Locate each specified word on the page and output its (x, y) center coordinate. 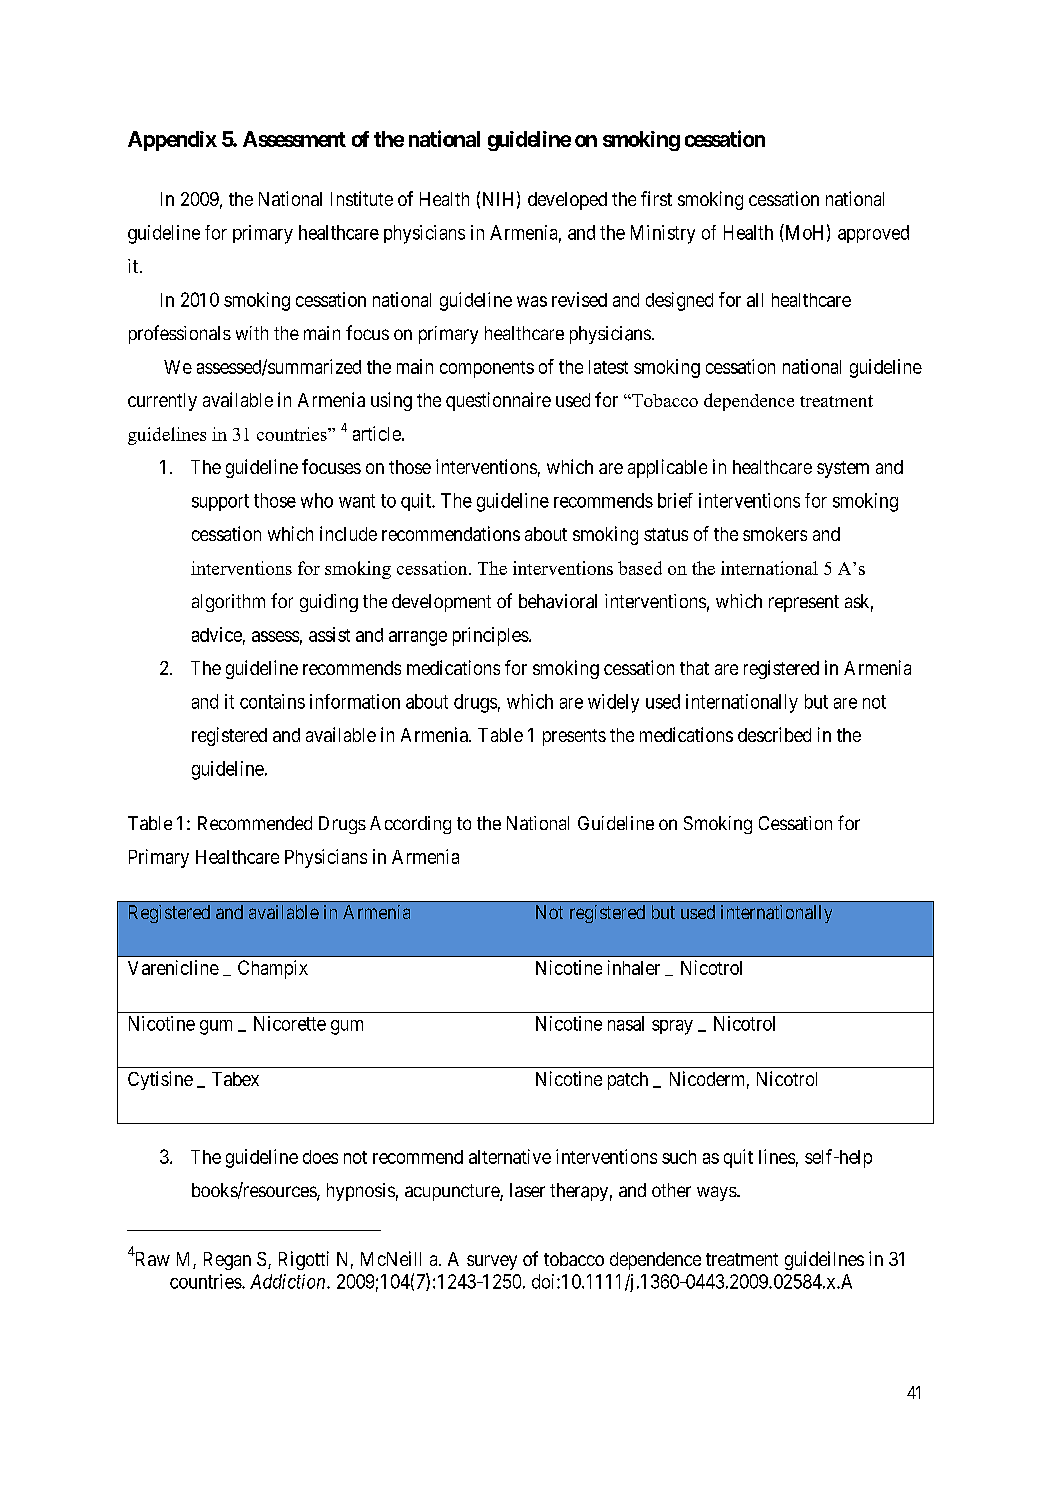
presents (574, 737)
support (220, 502)
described (774, 734)
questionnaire (498, 401)
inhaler (634, 967)
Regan (227, 1261)
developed (567, 201)
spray (672, 1027)
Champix (273, 969)
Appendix (172, 141)
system (843, 469)
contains (272, 701)
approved (873, 234)
